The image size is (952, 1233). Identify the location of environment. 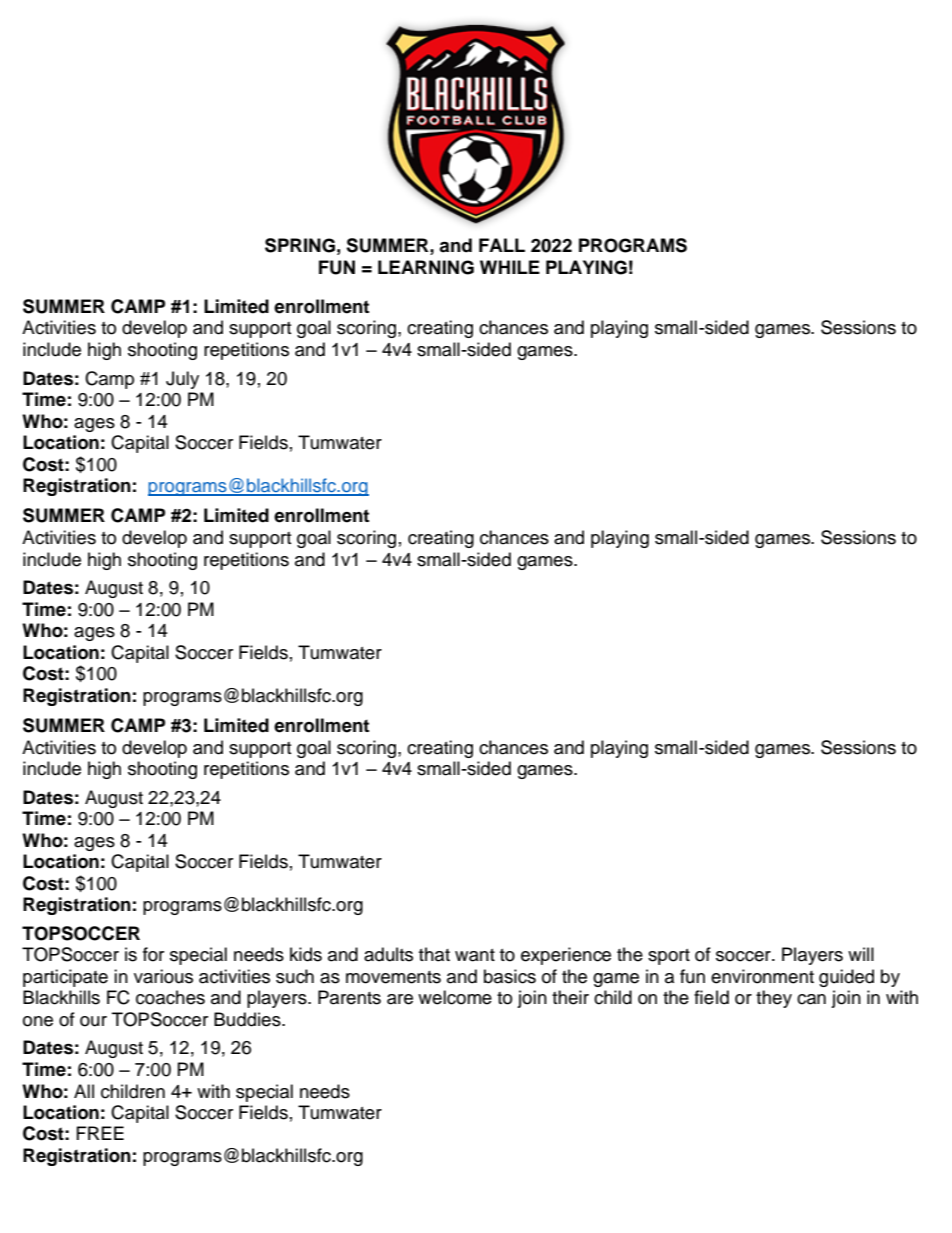
(762, 976).
